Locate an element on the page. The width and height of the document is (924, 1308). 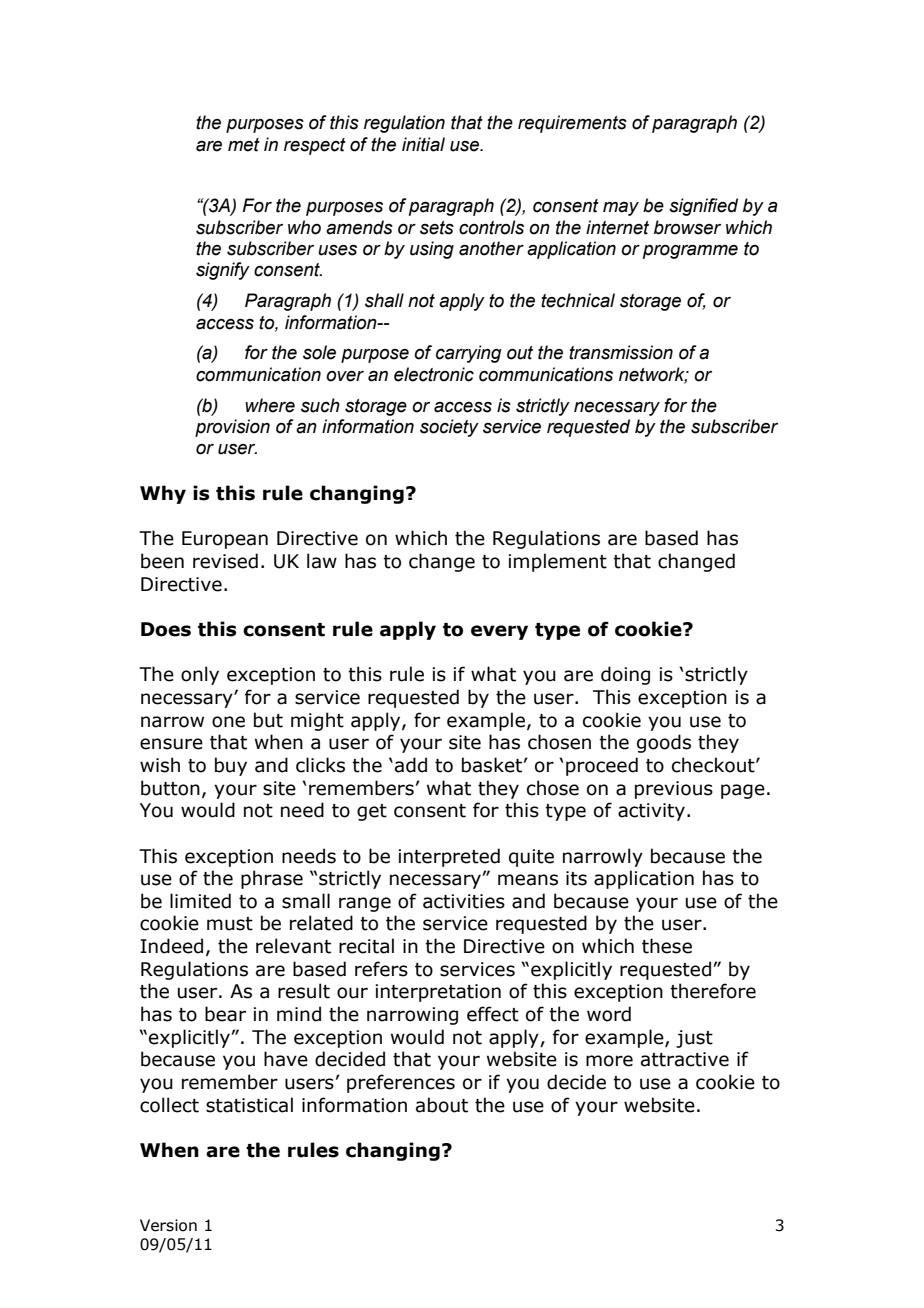
initial is located at coordinates (423, 144).
